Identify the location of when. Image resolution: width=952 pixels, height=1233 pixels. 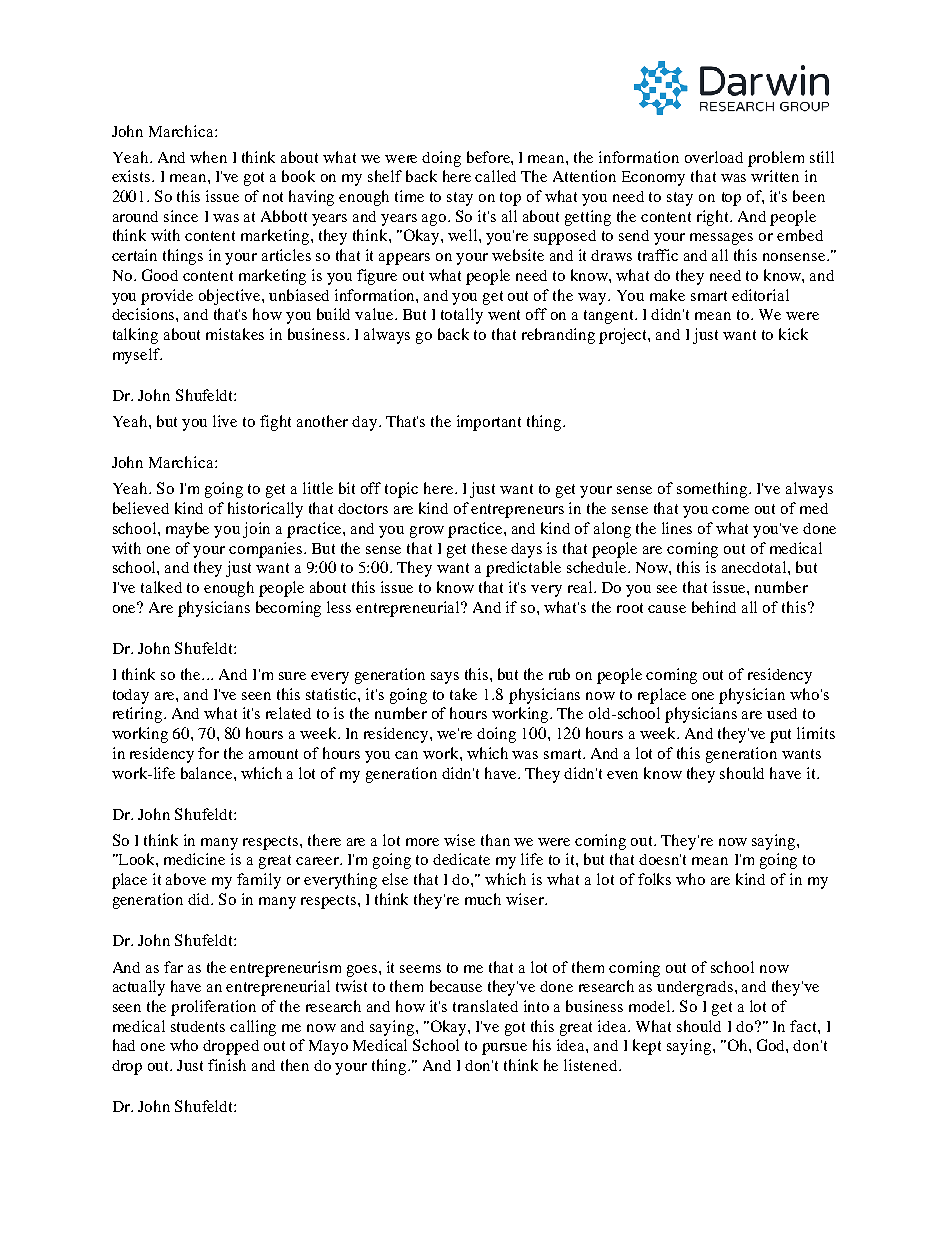
(208, 157).
